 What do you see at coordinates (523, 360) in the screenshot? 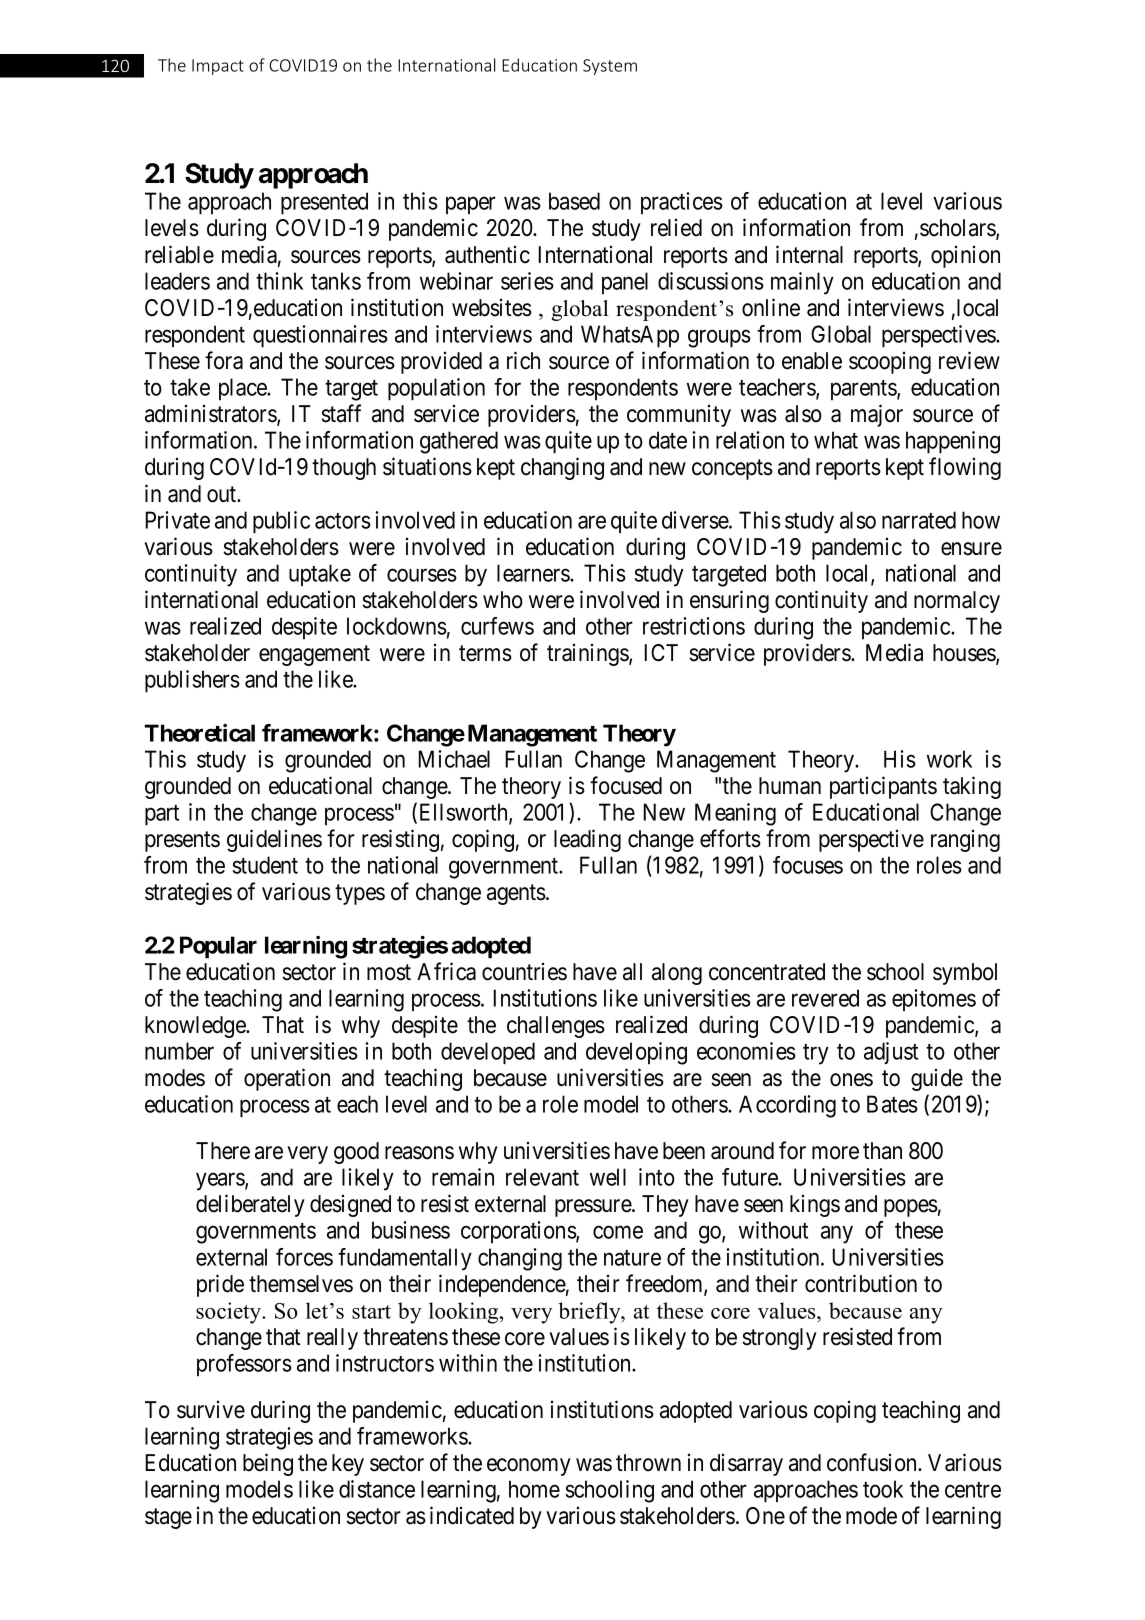
I see `rich` at bounding box center [523, 360].
